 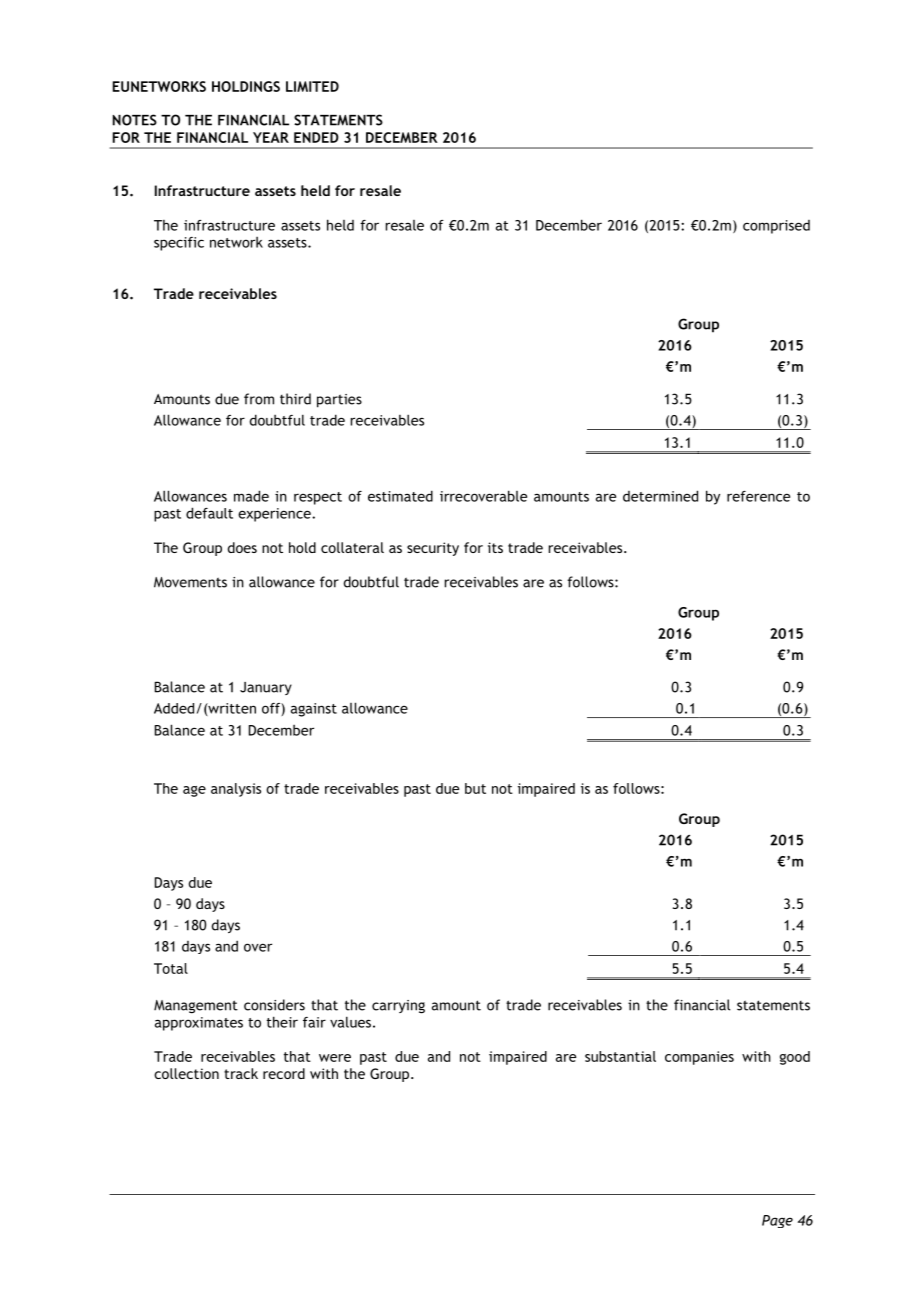 What do you see at coordinates (266, 688) in the page?
I see `January` at bounding box center [266, 688].
